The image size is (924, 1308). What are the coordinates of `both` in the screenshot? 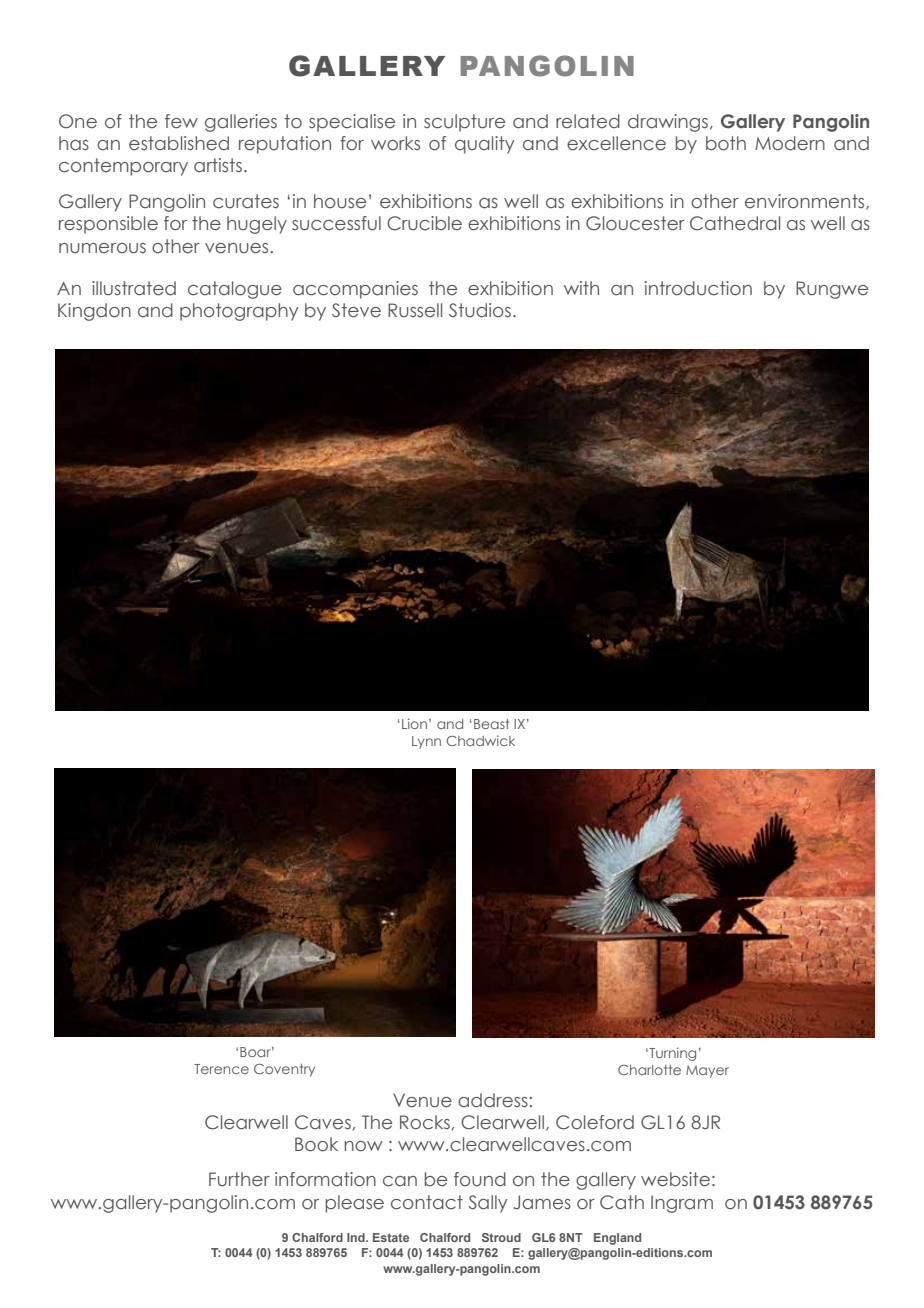 It's located at (726, 143).
